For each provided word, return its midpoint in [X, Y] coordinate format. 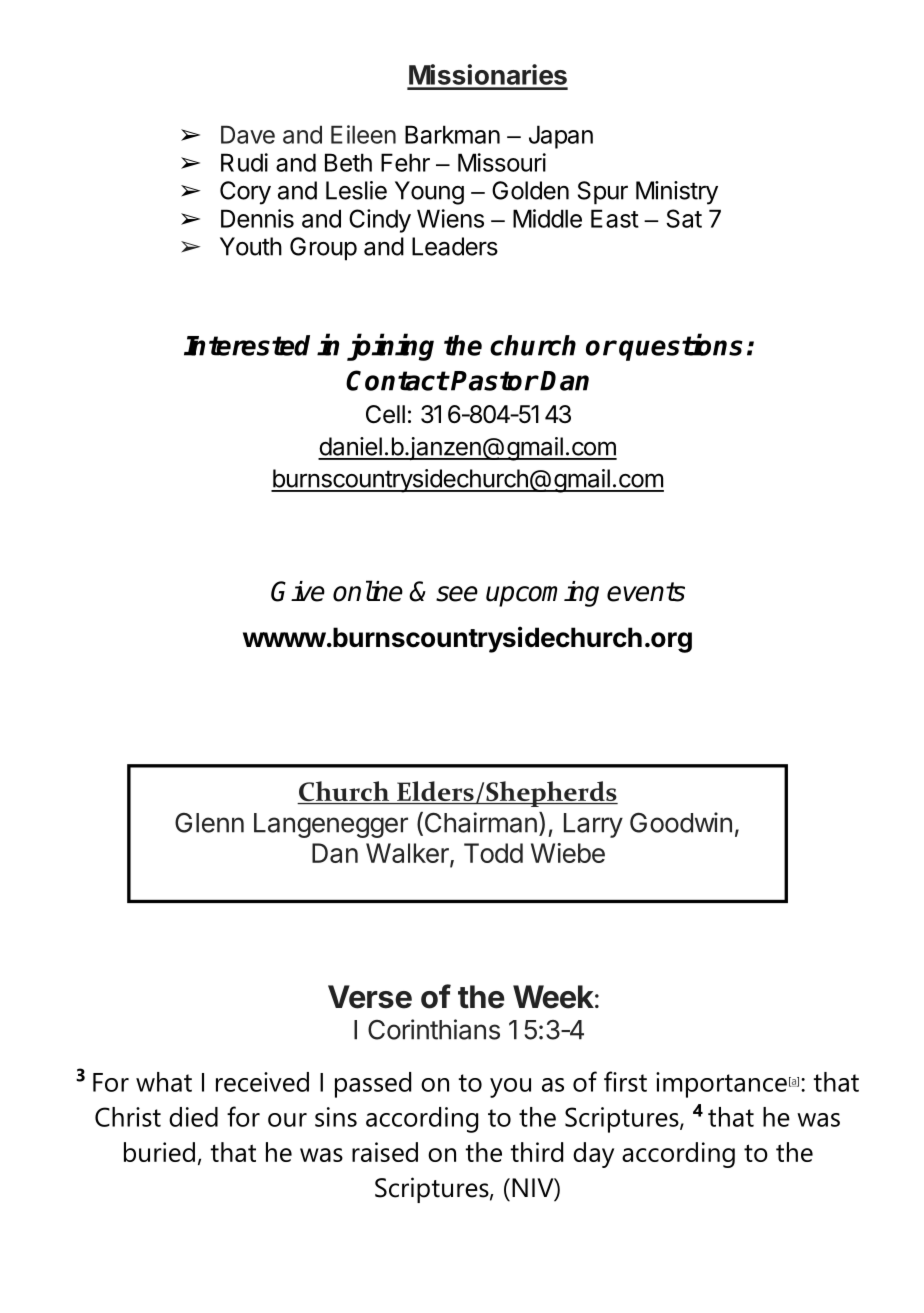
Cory [245, 193]
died [193, 1117]
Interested [247, 345]
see [457, 594]
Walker [408, 854]
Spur [603, 193]
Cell [385, 414]
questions [681, 347]
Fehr [405, 162]
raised [385, 1152]
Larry [593, 825]
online [368, 591]
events [646, 592]
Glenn [209, 823]
